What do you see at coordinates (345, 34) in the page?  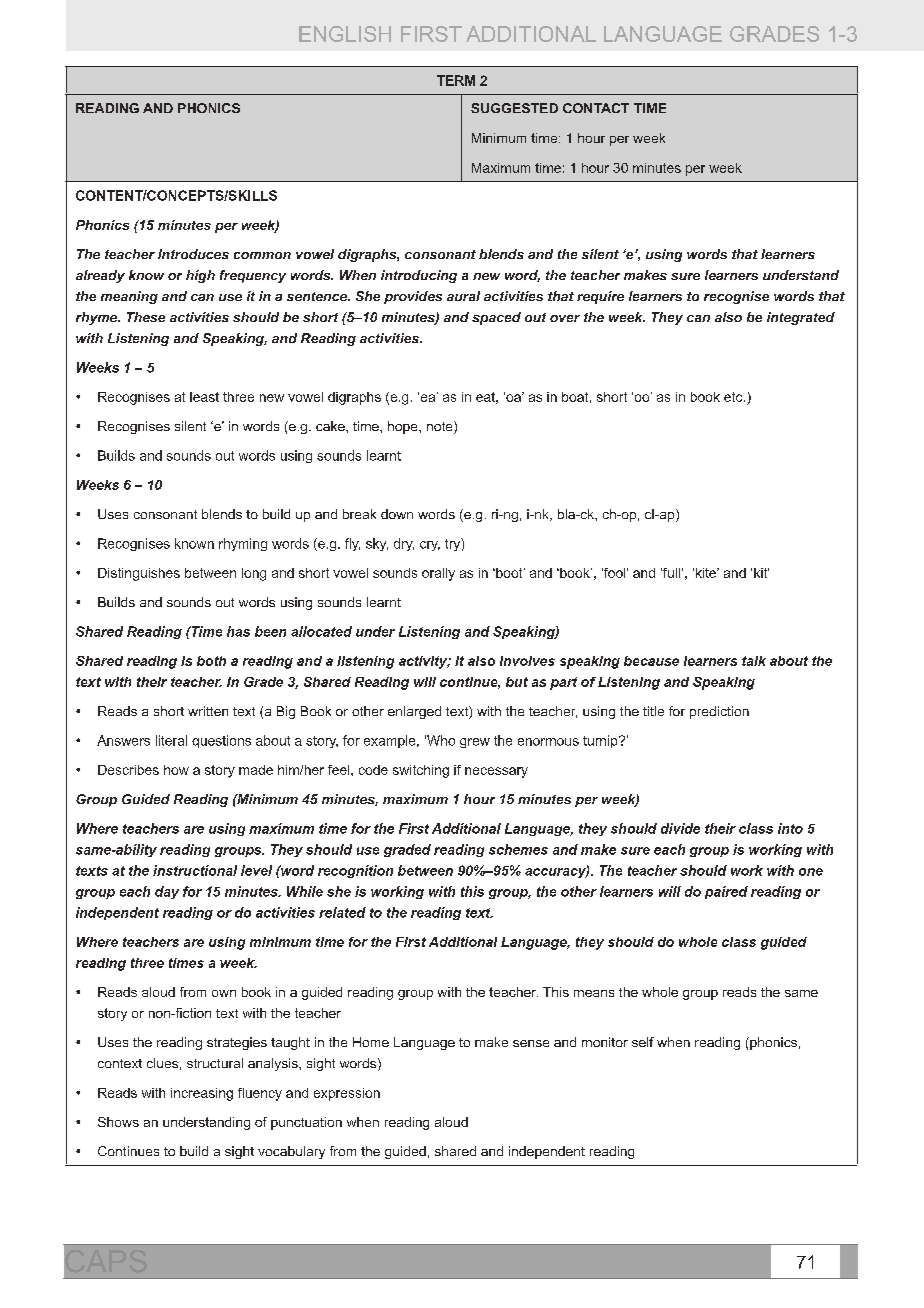 I see `ENGLISH` at bounding box center [345, 34].
